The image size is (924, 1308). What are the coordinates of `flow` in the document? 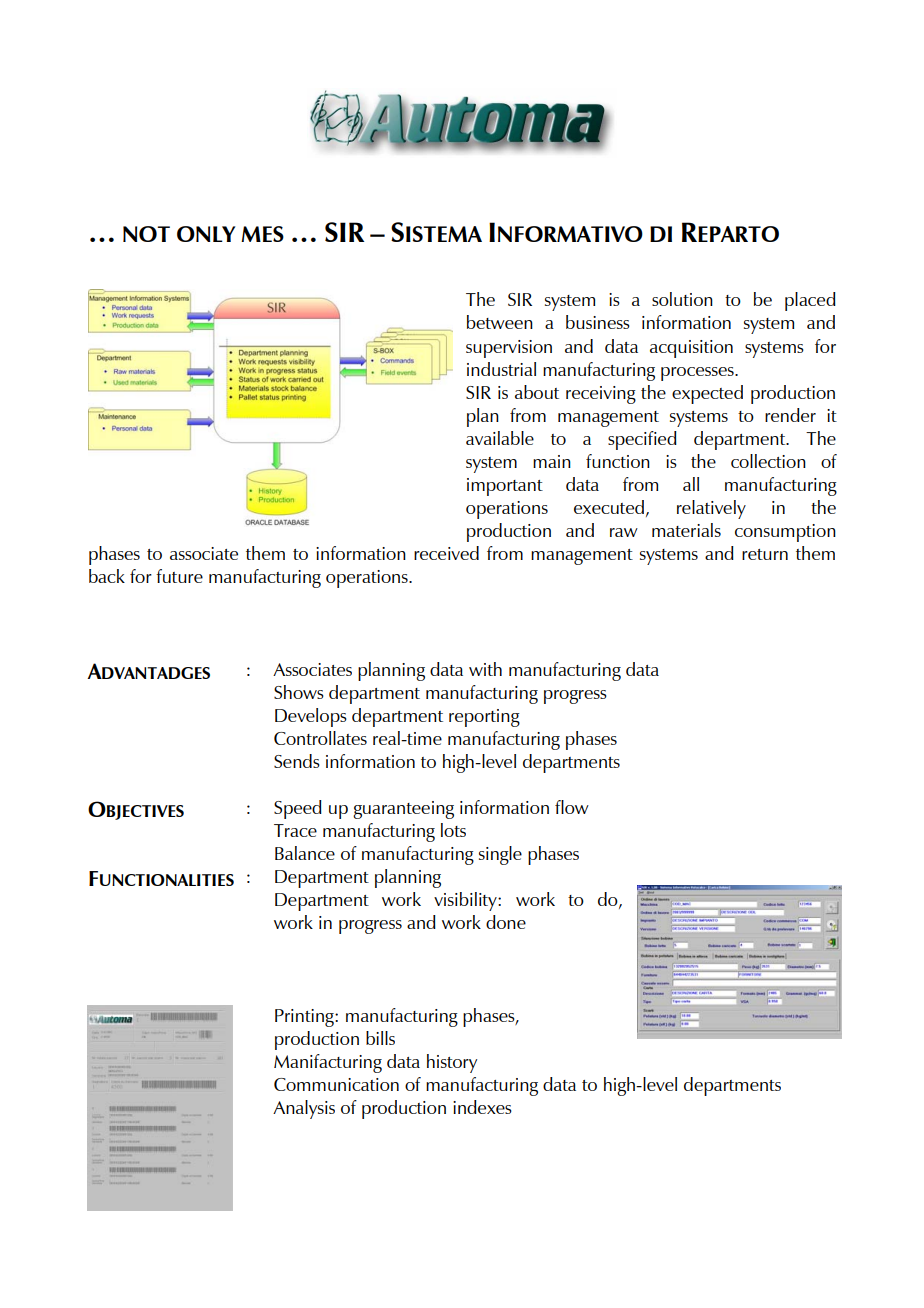 It's located at (572, 807).
